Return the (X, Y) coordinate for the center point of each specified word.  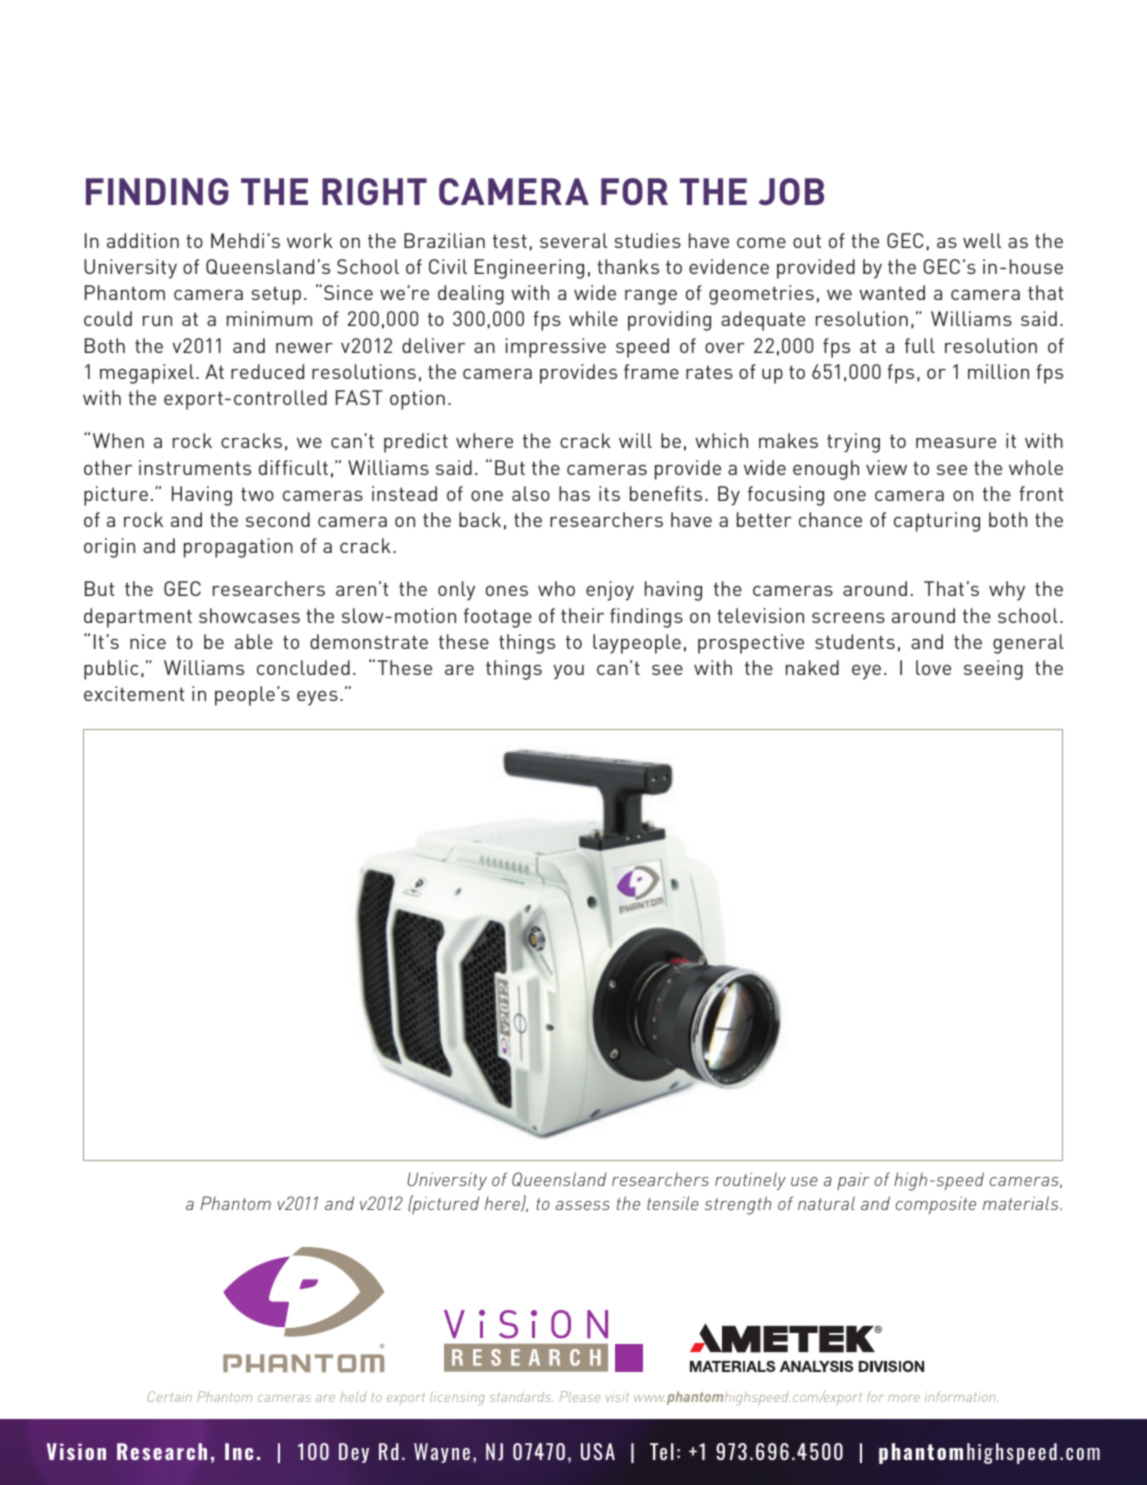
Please (580, 1396)
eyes (317, 698)
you (568, 672)
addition (143, 240)
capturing (937, 522)
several (573, 240)
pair (853, 1181)
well (982, 240)
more (904, 1398)
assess (583, 1205)
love (933, 667)
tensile (672, 1203)
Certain (170, 1396)
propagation (238, 548)
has (574, 493)
